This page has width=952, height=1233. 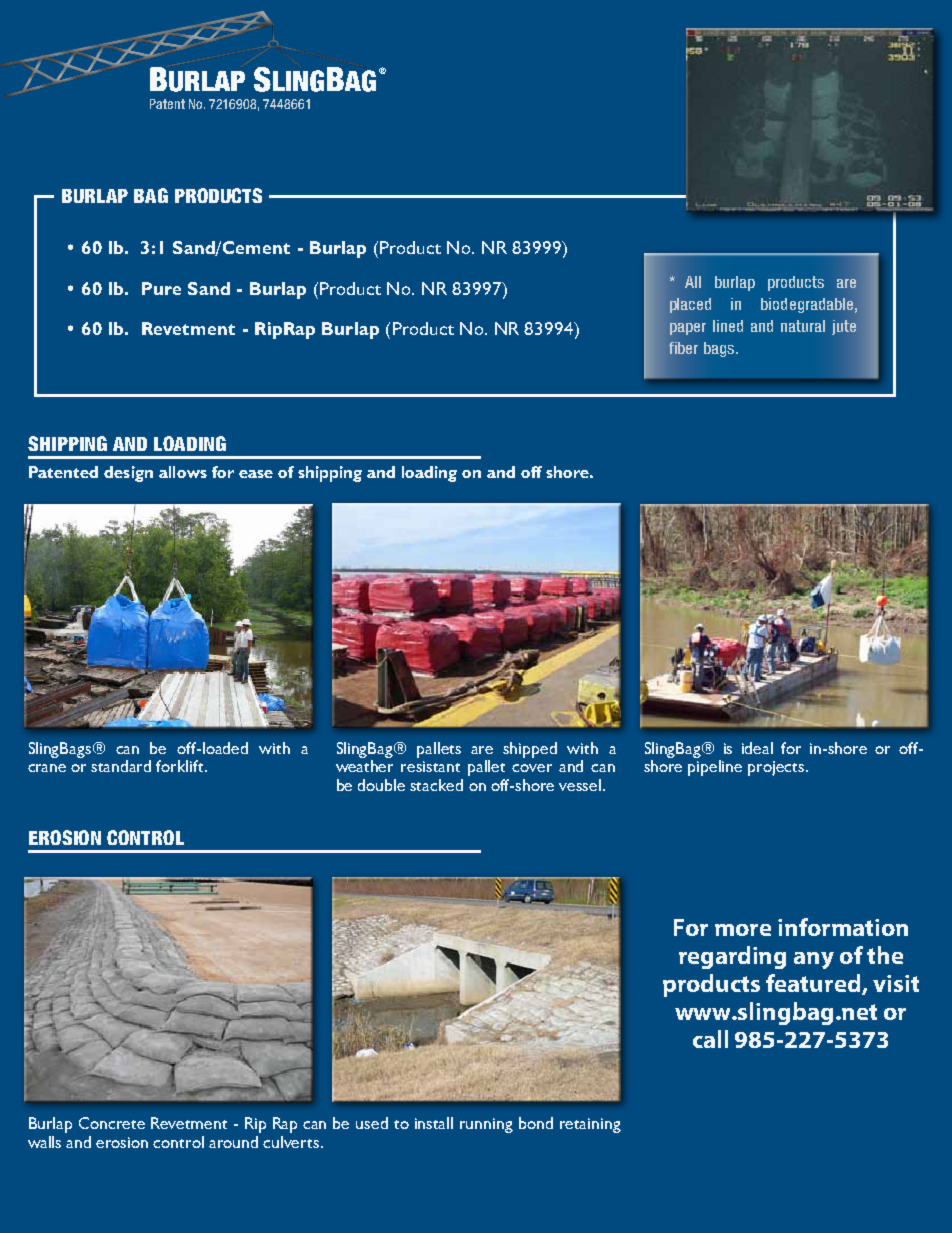 What do you see at coordinates (688, 329) in the page?
I see `paper` at bounding box center [688, 329].
